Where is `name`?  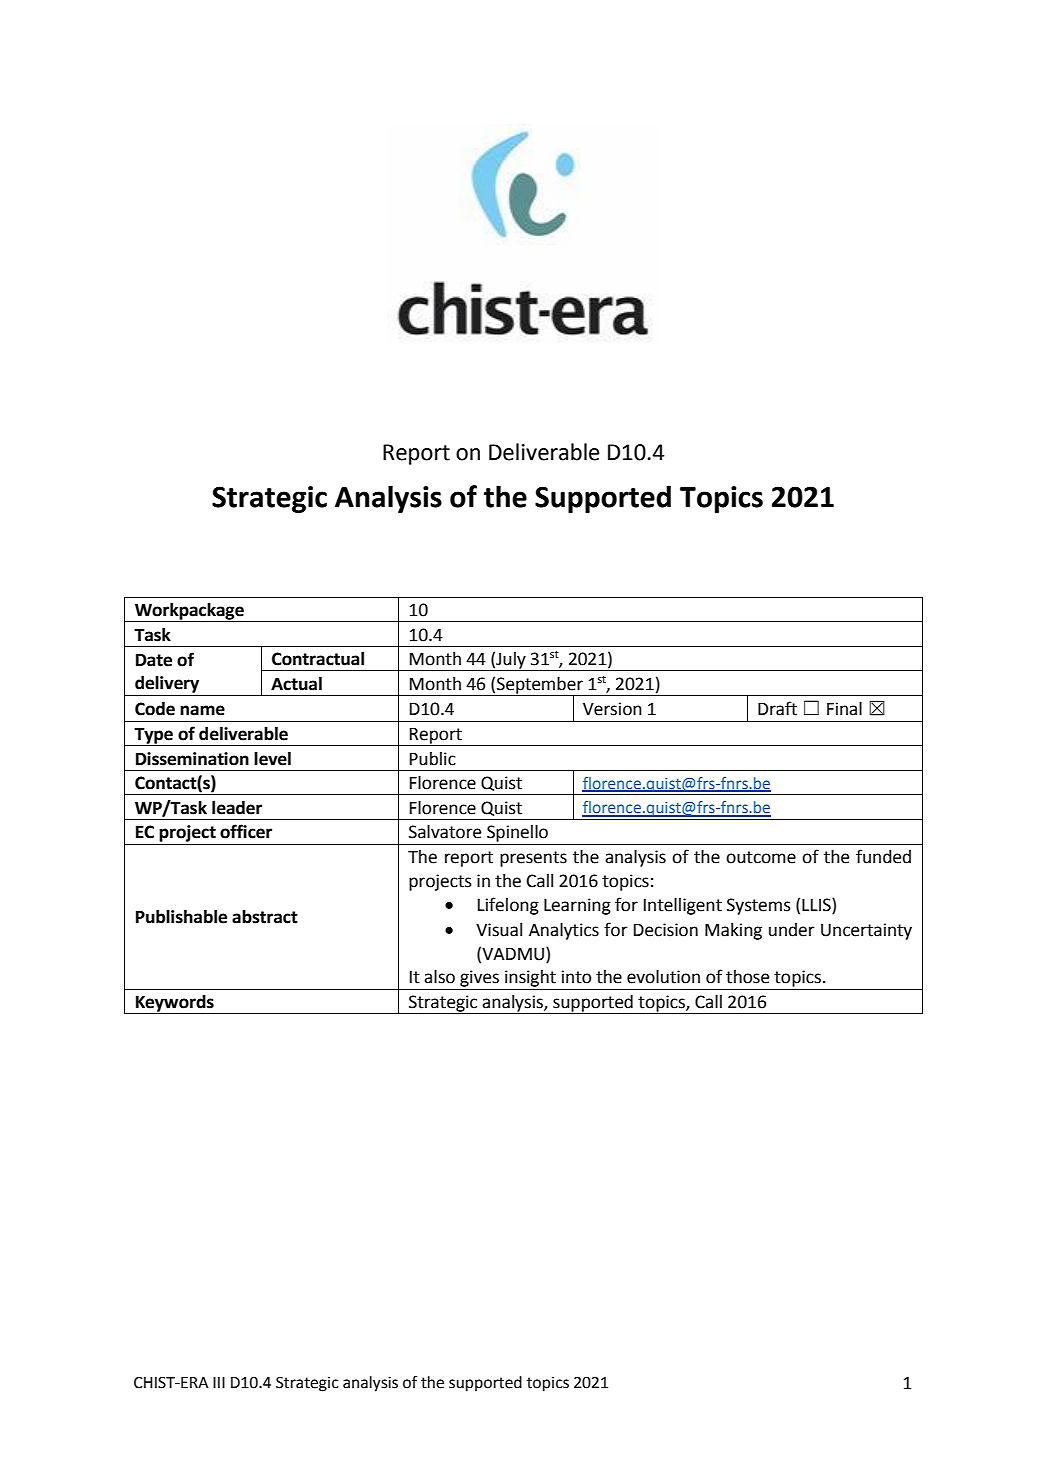 name is located at coordinates (202, 710).
